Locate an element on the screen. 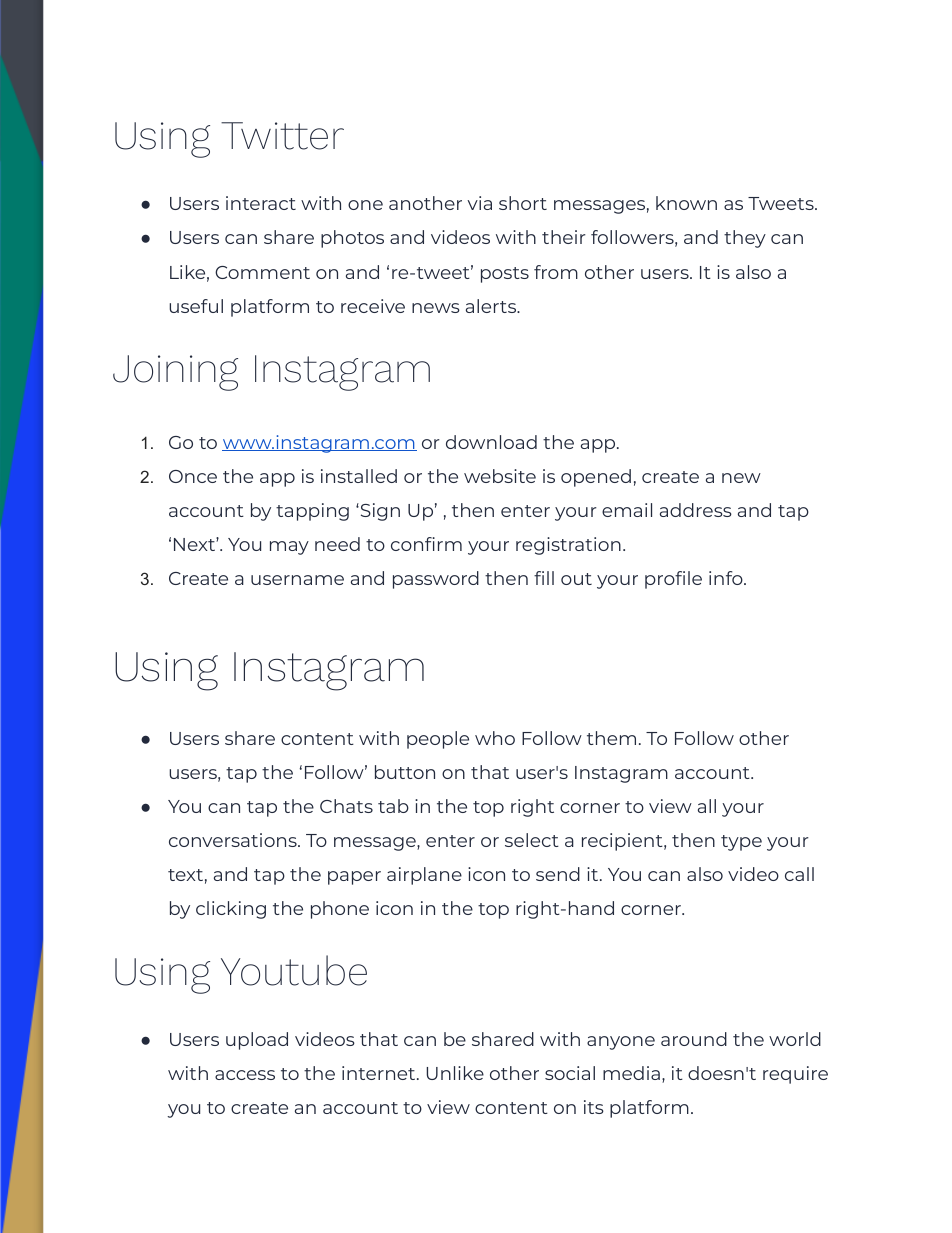 The height and width of the screenshot is (1233, 952). Twitter is located at coordinates (282, 136).
